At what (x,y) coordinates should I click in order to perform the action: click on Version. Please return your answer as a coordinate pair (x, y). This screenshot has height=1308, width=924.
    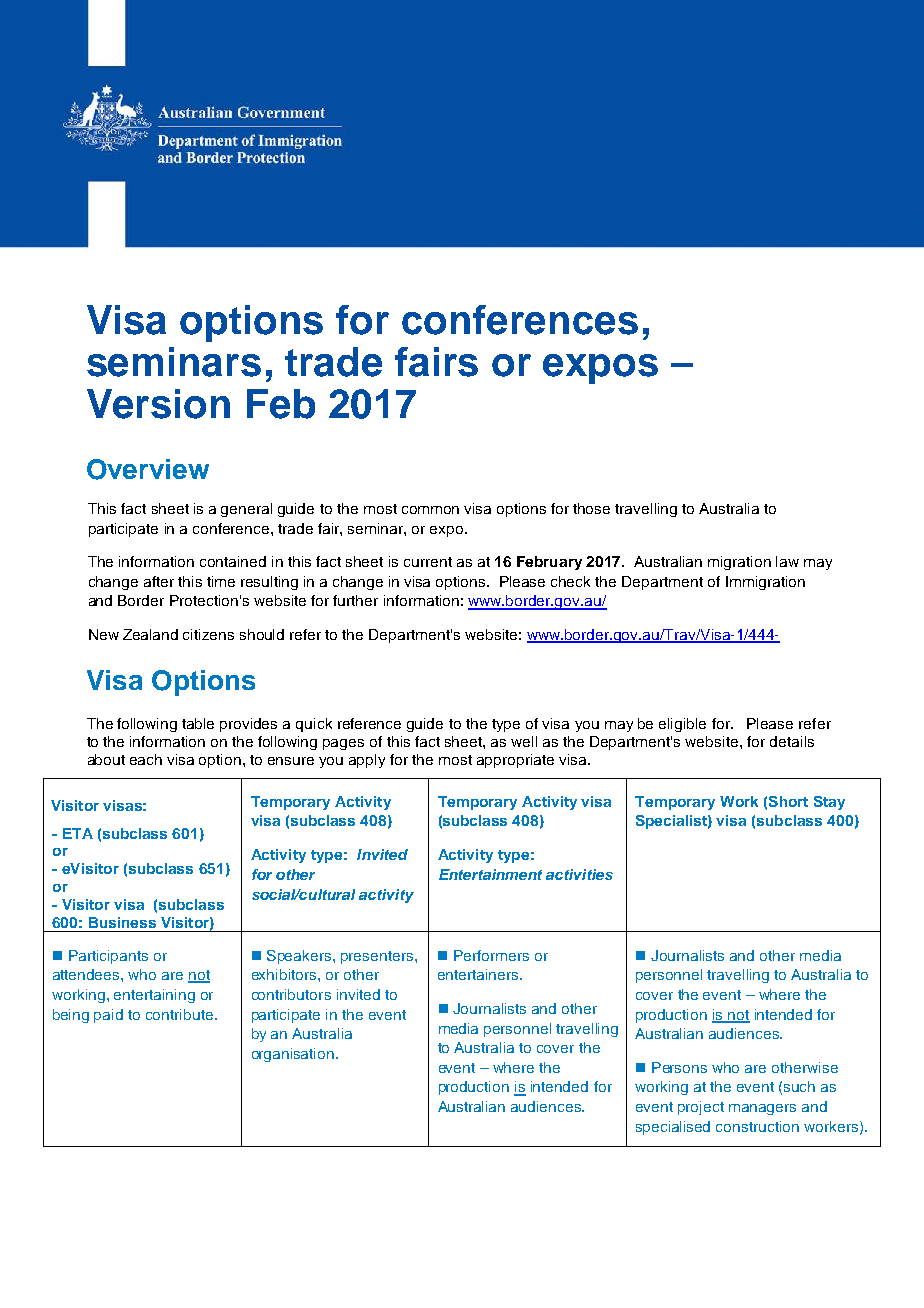
    Looking at the image, I should click on (158, 404).
